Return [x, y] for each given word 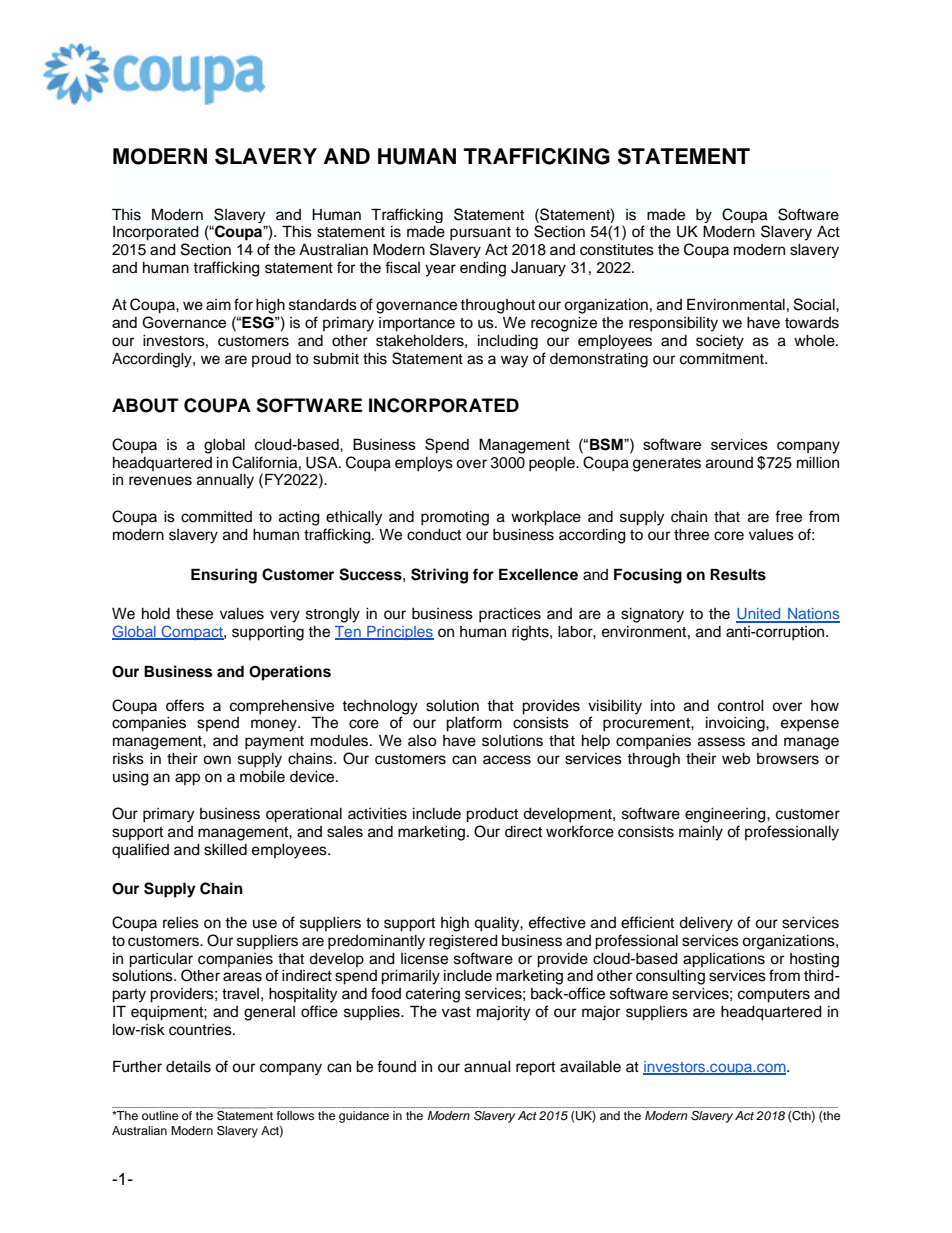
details [188, 1067]
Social [815, 304]
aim [218, 305]
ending [483, 269]
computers [774, 996]
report [535, 1069]
